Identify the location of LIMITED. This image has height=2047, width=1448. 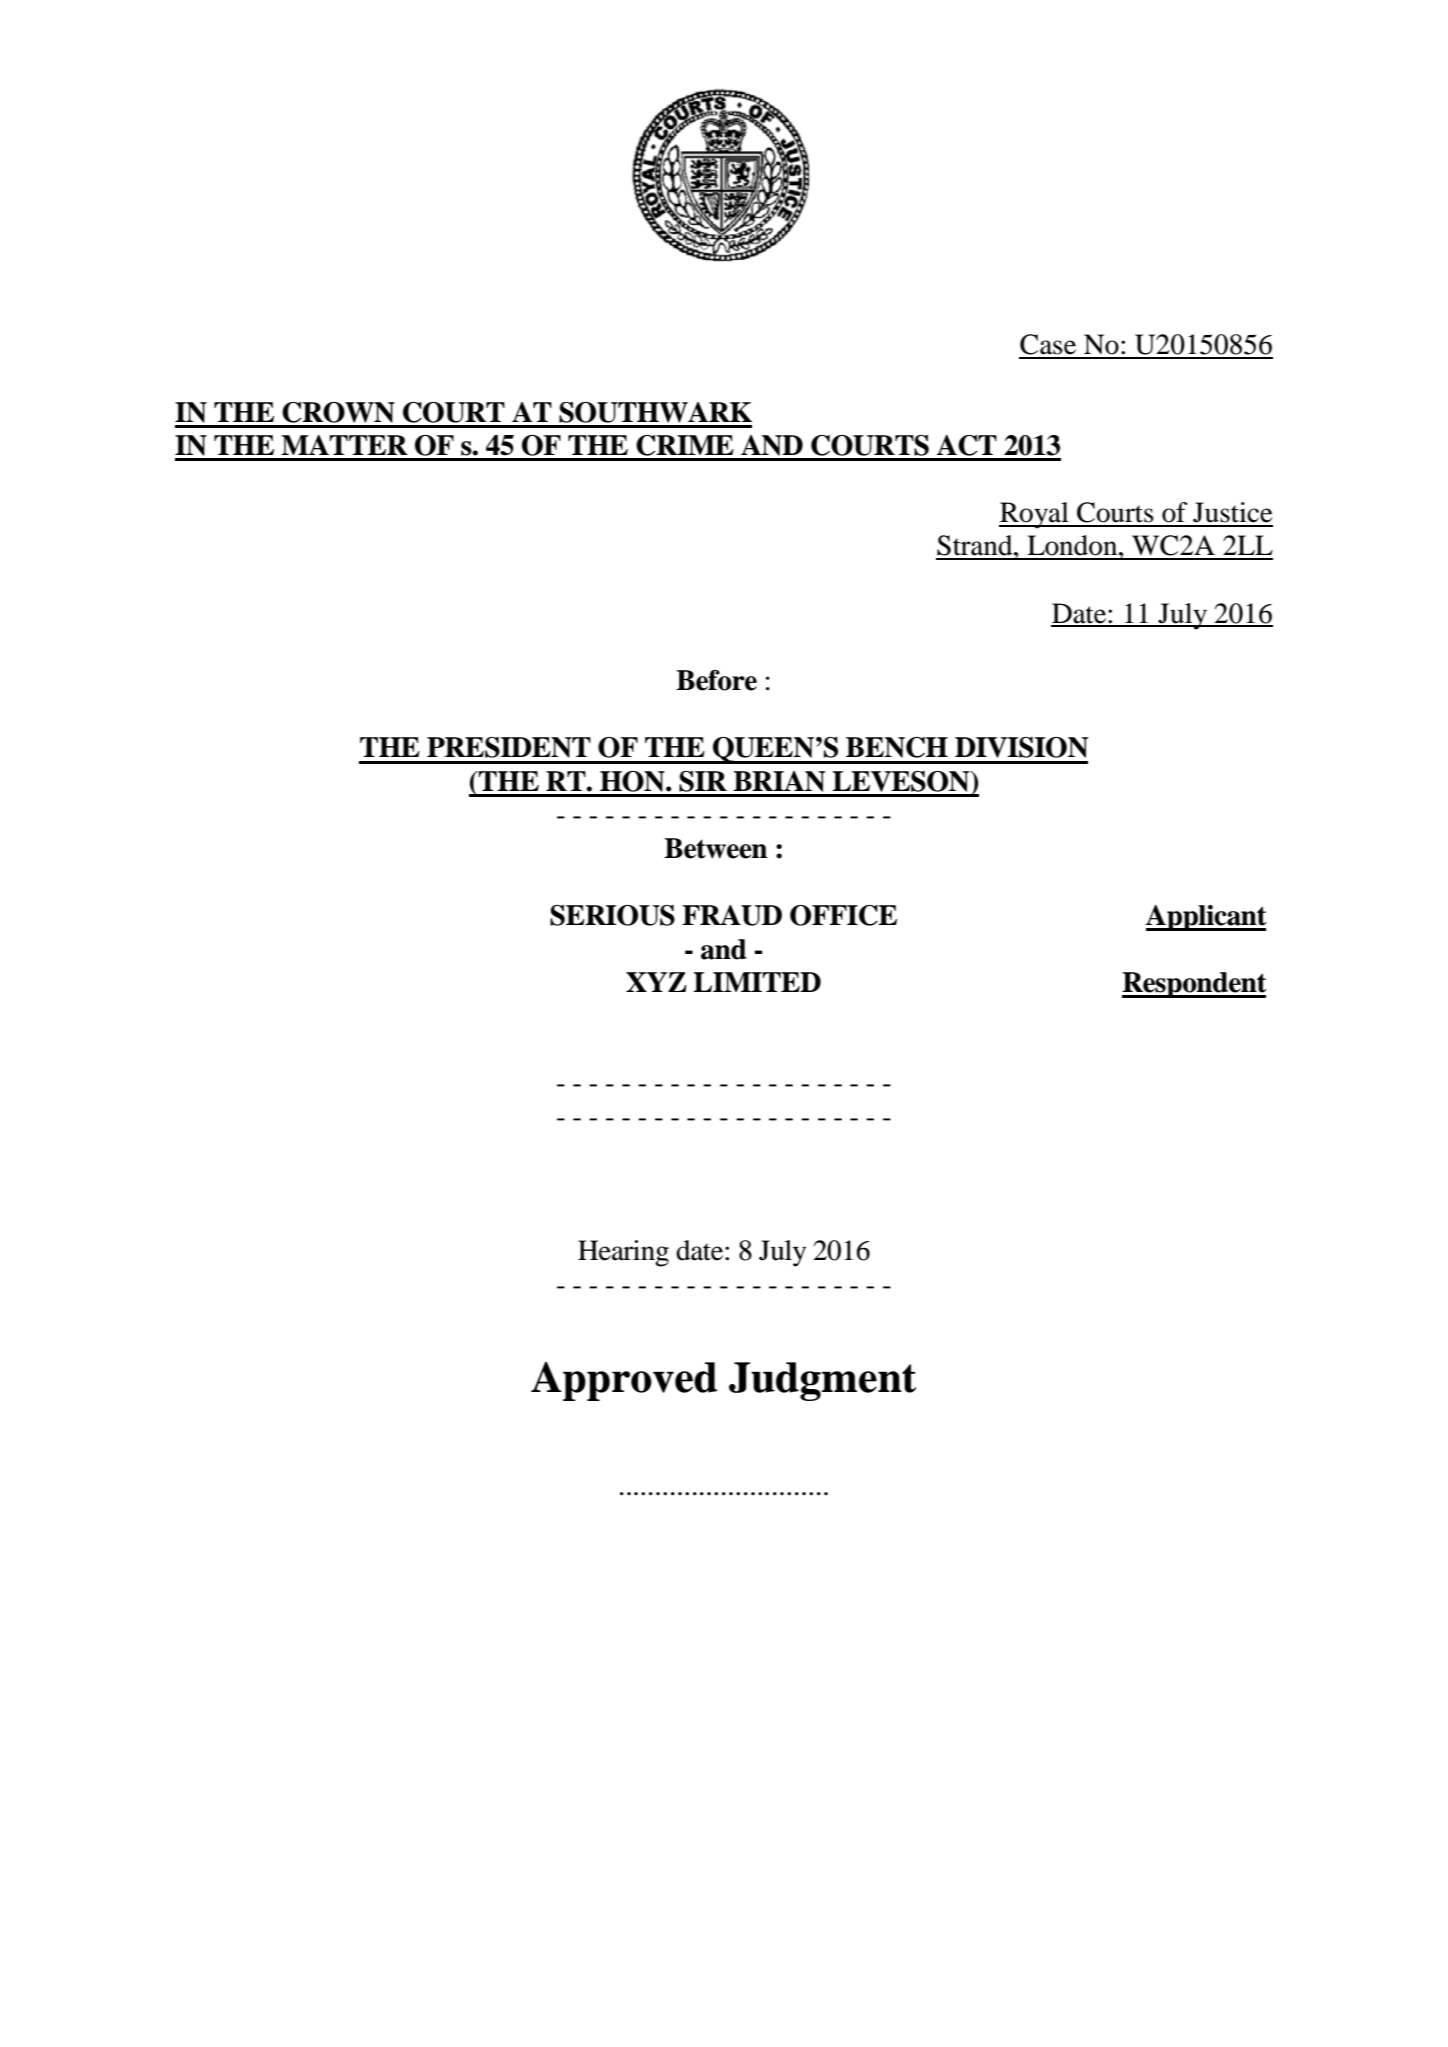
(757, 982).
